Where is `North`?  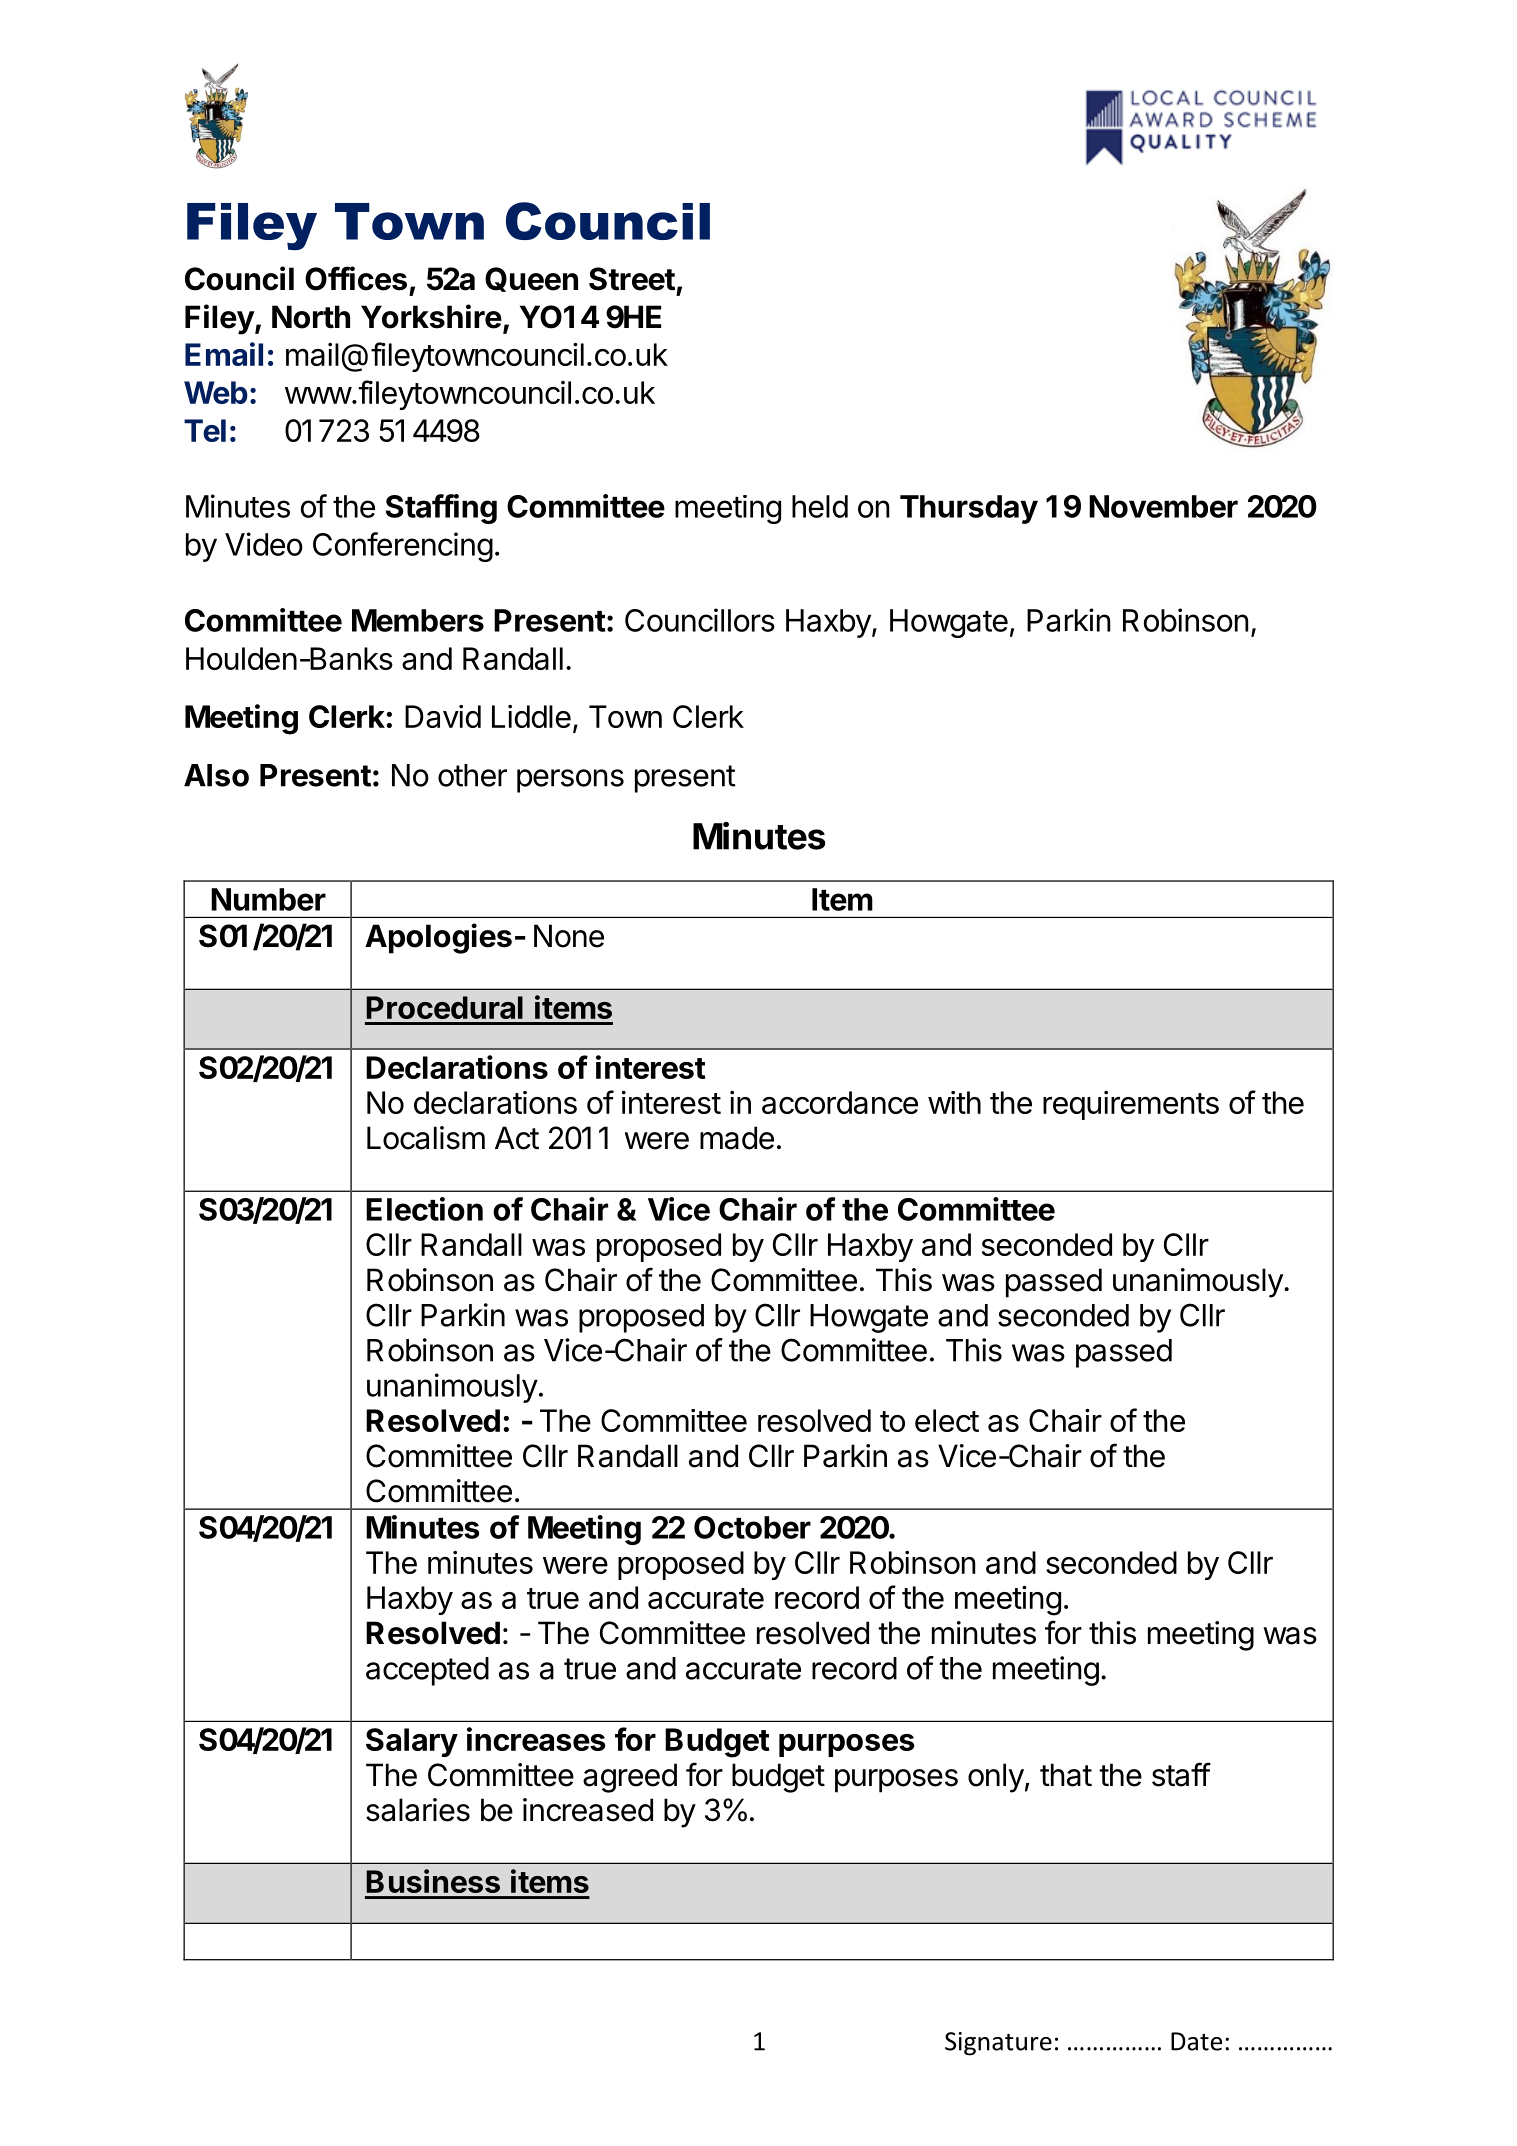 North is located at coordinates (311, 317).
